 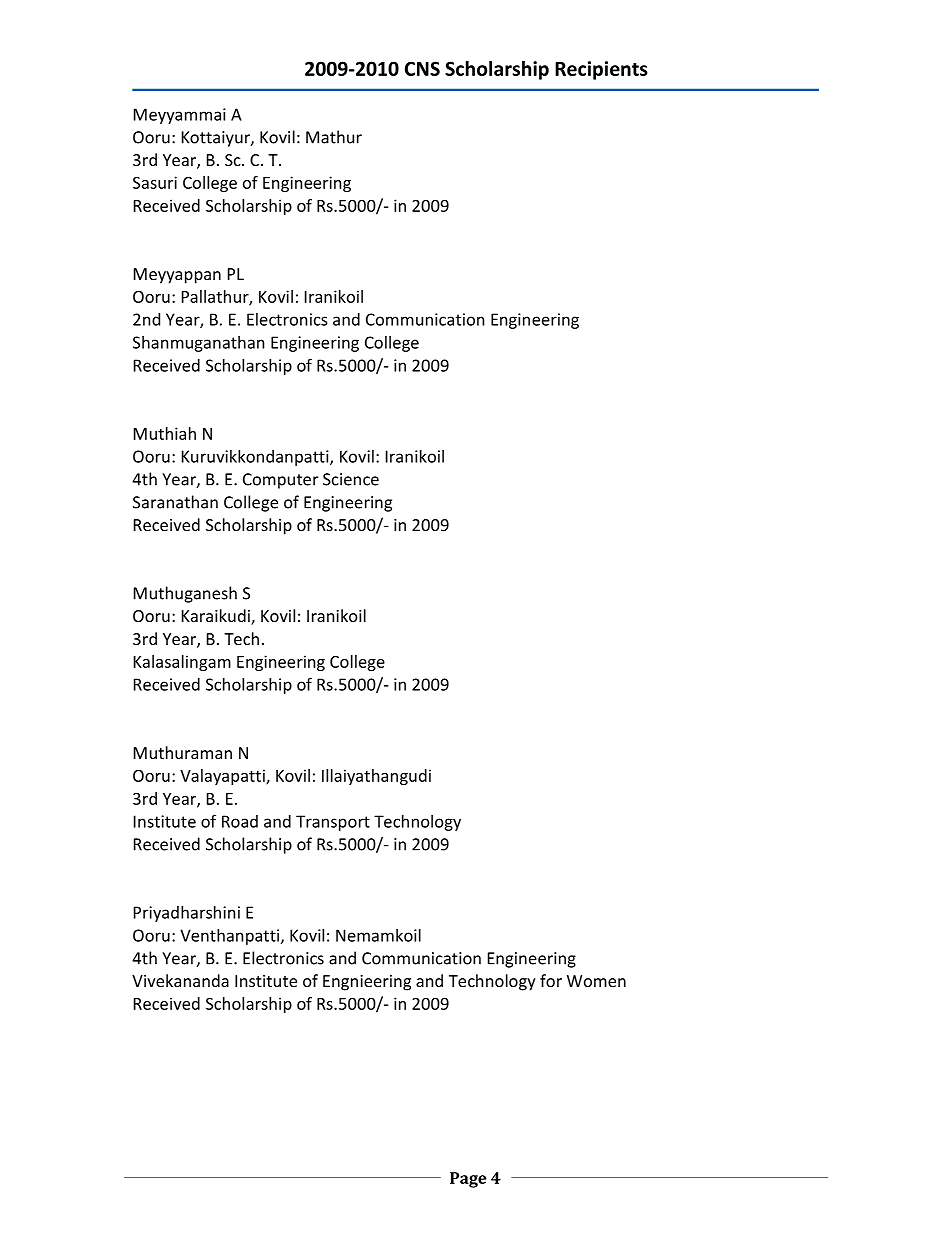 What do you see at coordinates (180, 980) in the screenshot?
I see `Vivekananda` at bounding box center [180, 980].
